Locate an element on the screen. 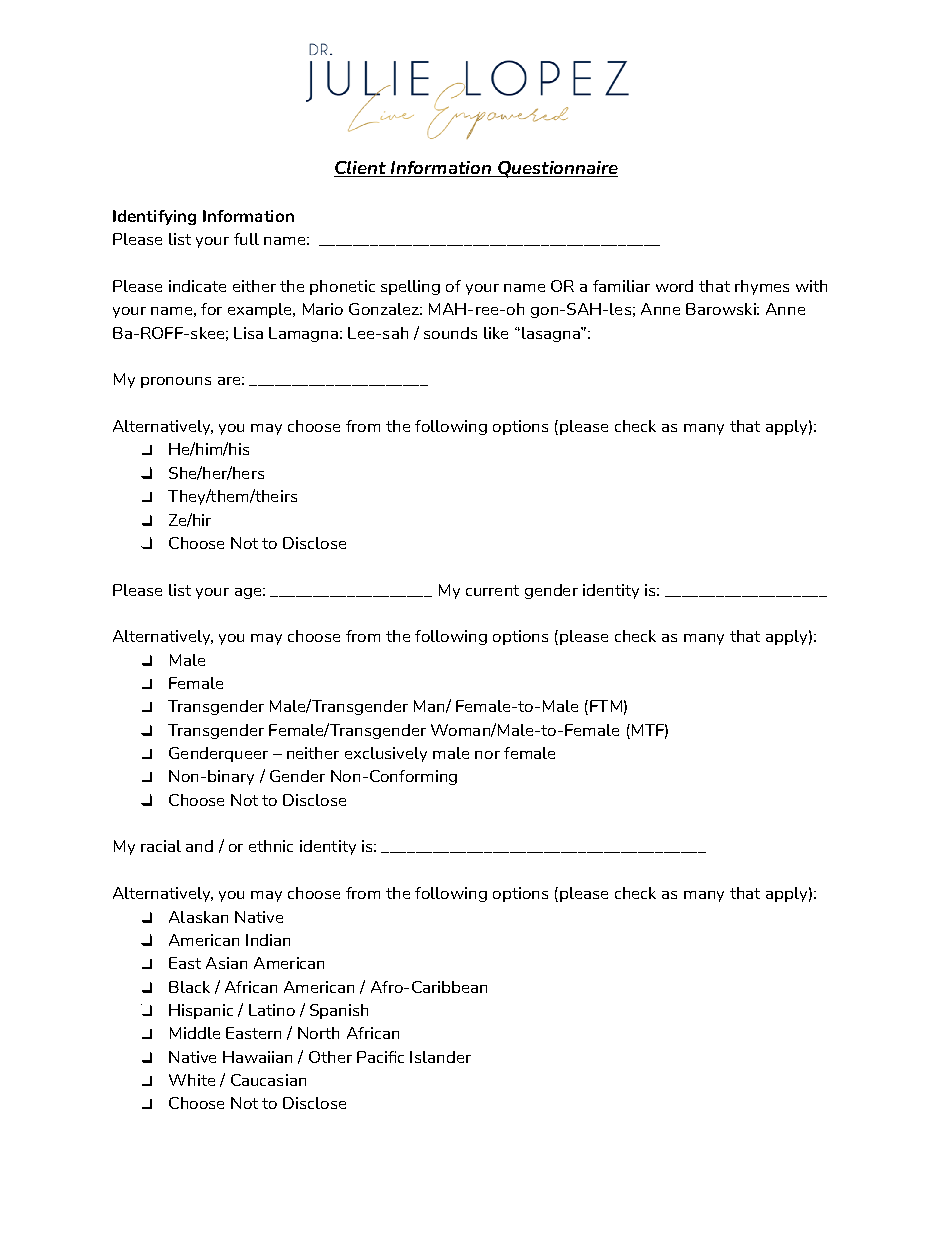  current is located at coordinates (492, 590).
